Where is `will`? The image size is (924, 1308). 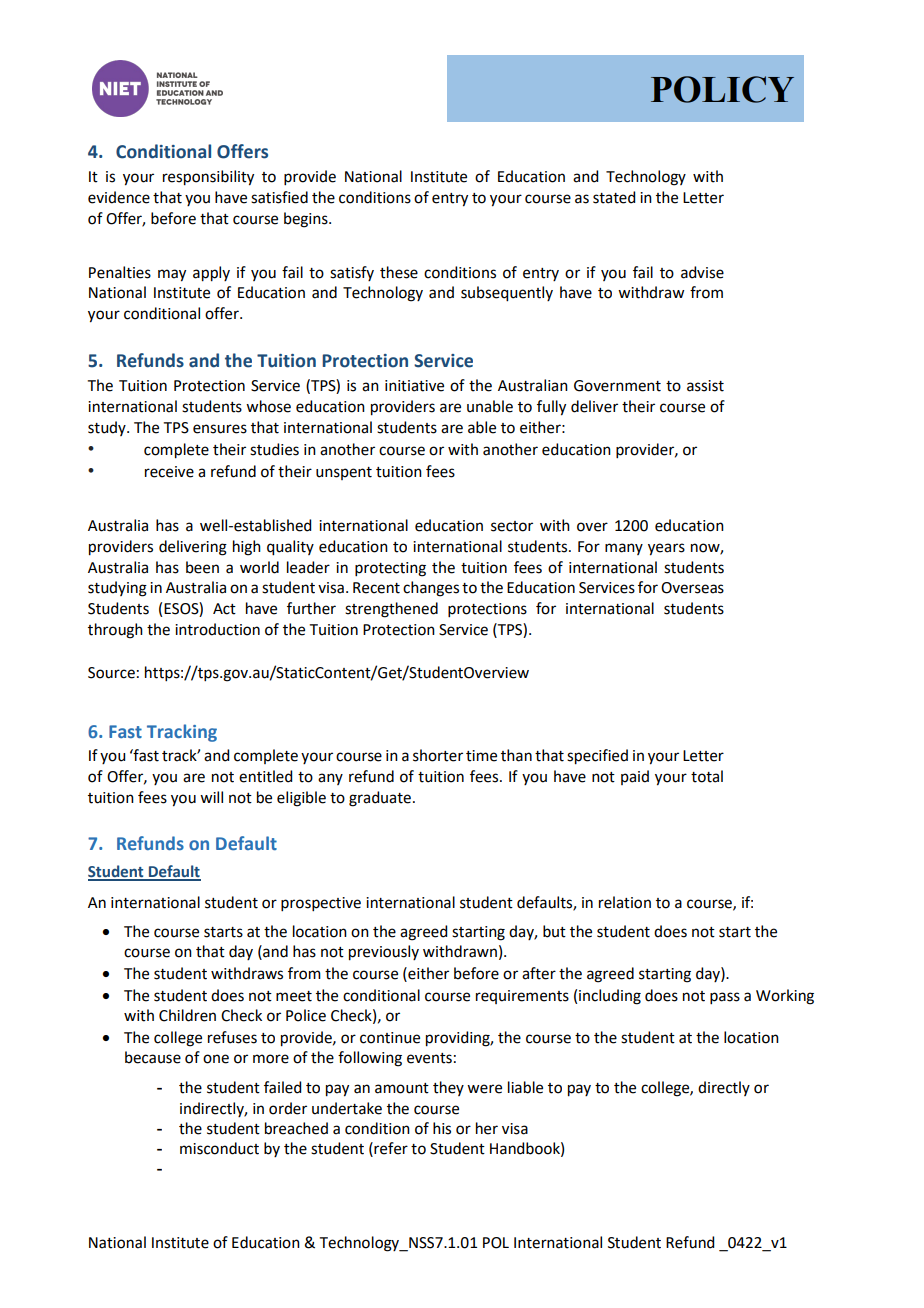
will is located at coordinates (211, 797).
